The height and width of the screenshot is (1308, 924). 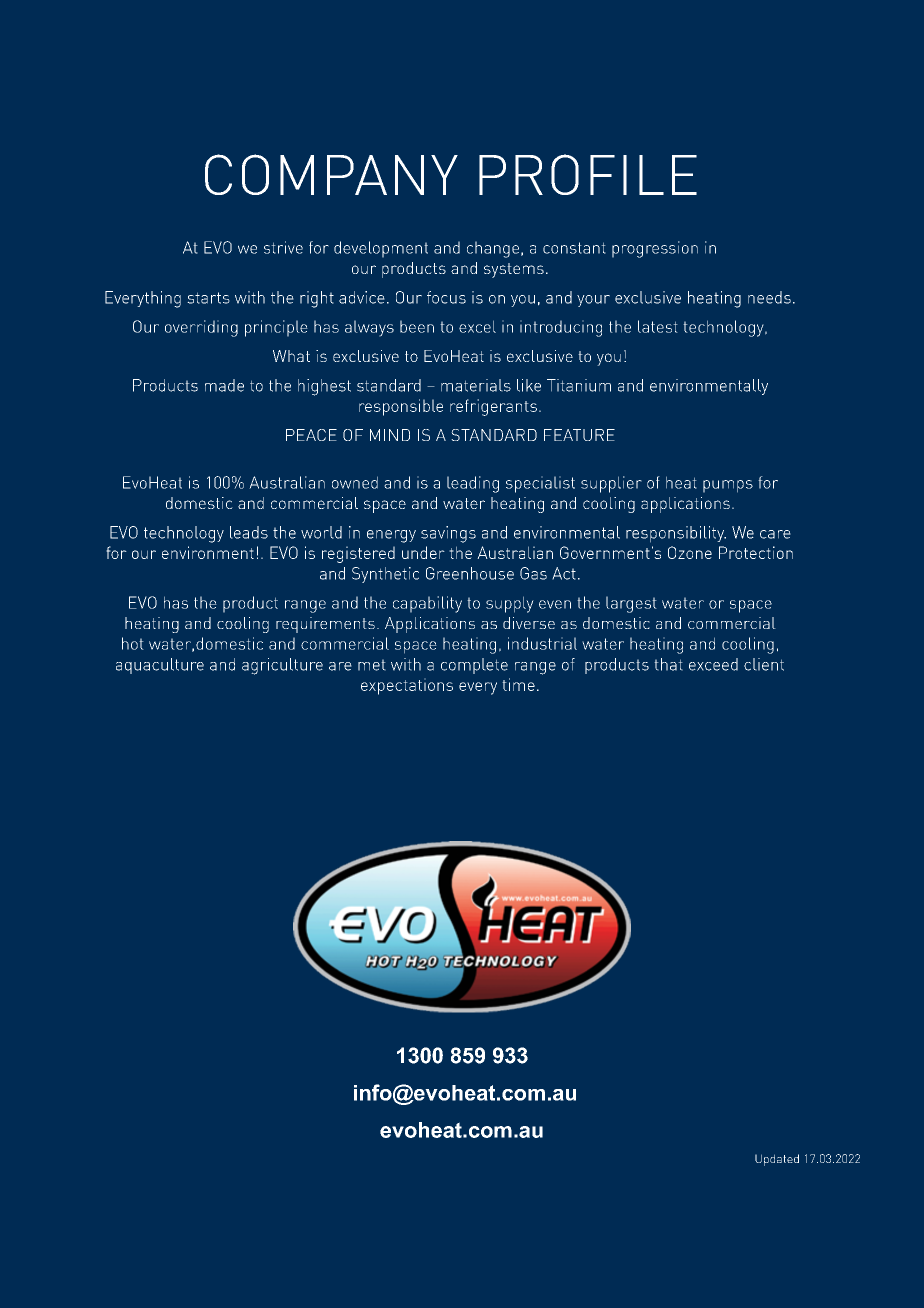 I want to click on Ozone, so click(x=690, y=552).
